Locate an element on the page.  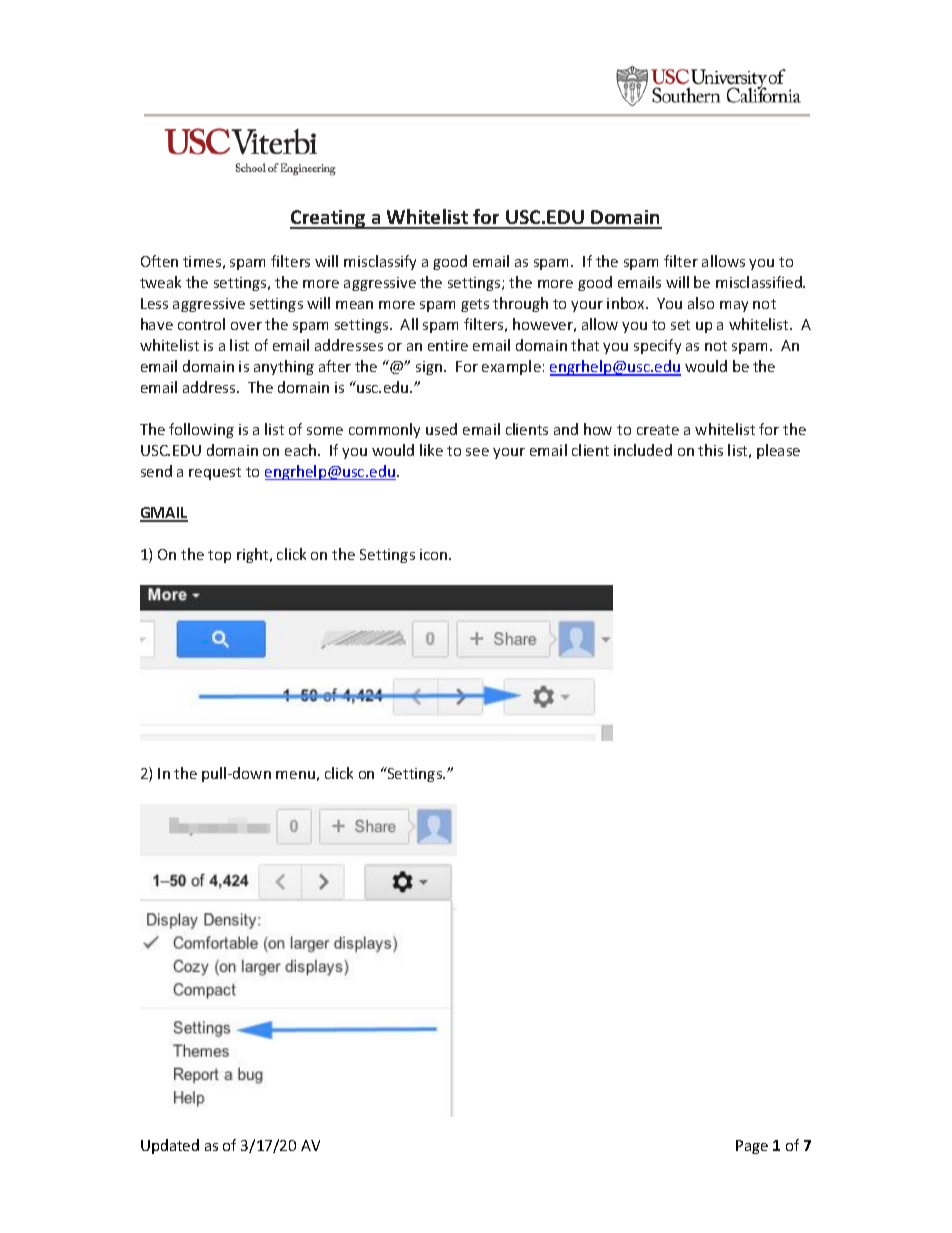
please is located at coordinates (778, 451).
